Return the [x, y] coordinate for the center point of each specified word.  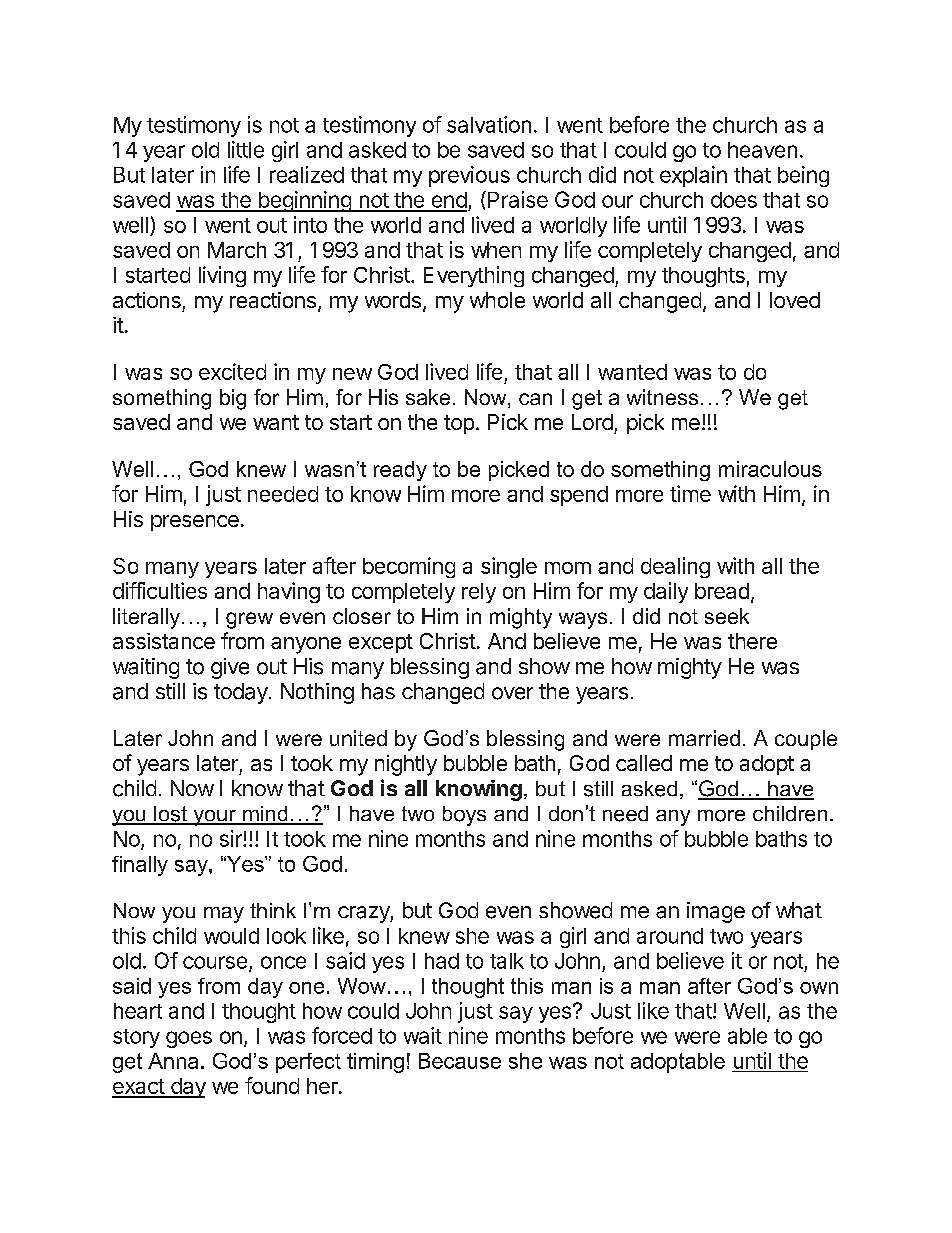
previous [469, 176]
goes [189, 1039]
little [246, 149]
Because [460, 1061]
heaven [762, 150]
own [819, 988]
